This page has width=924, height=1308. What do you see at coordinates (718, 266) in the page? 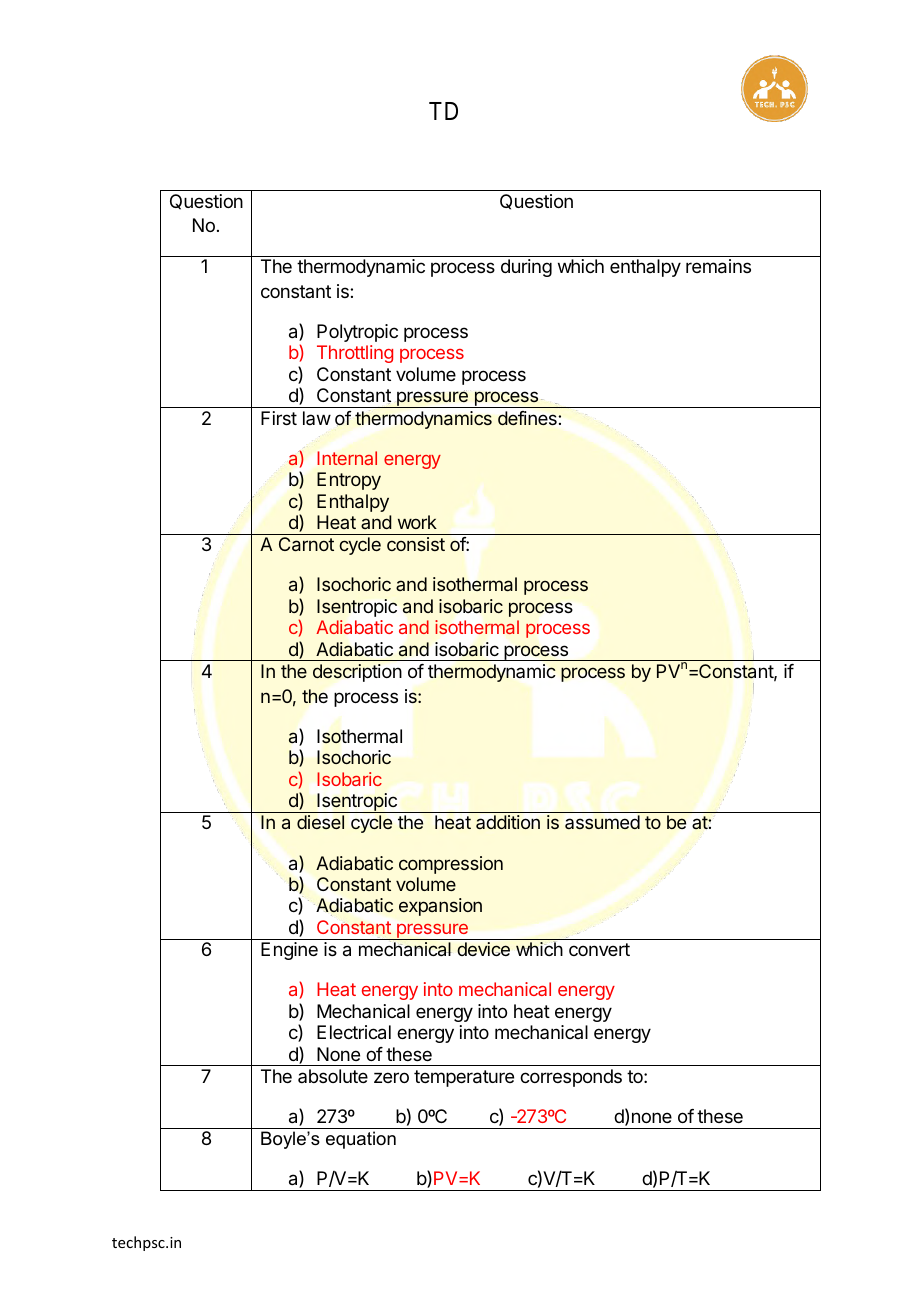
I see `remains` at bounding box center [718, 266].
